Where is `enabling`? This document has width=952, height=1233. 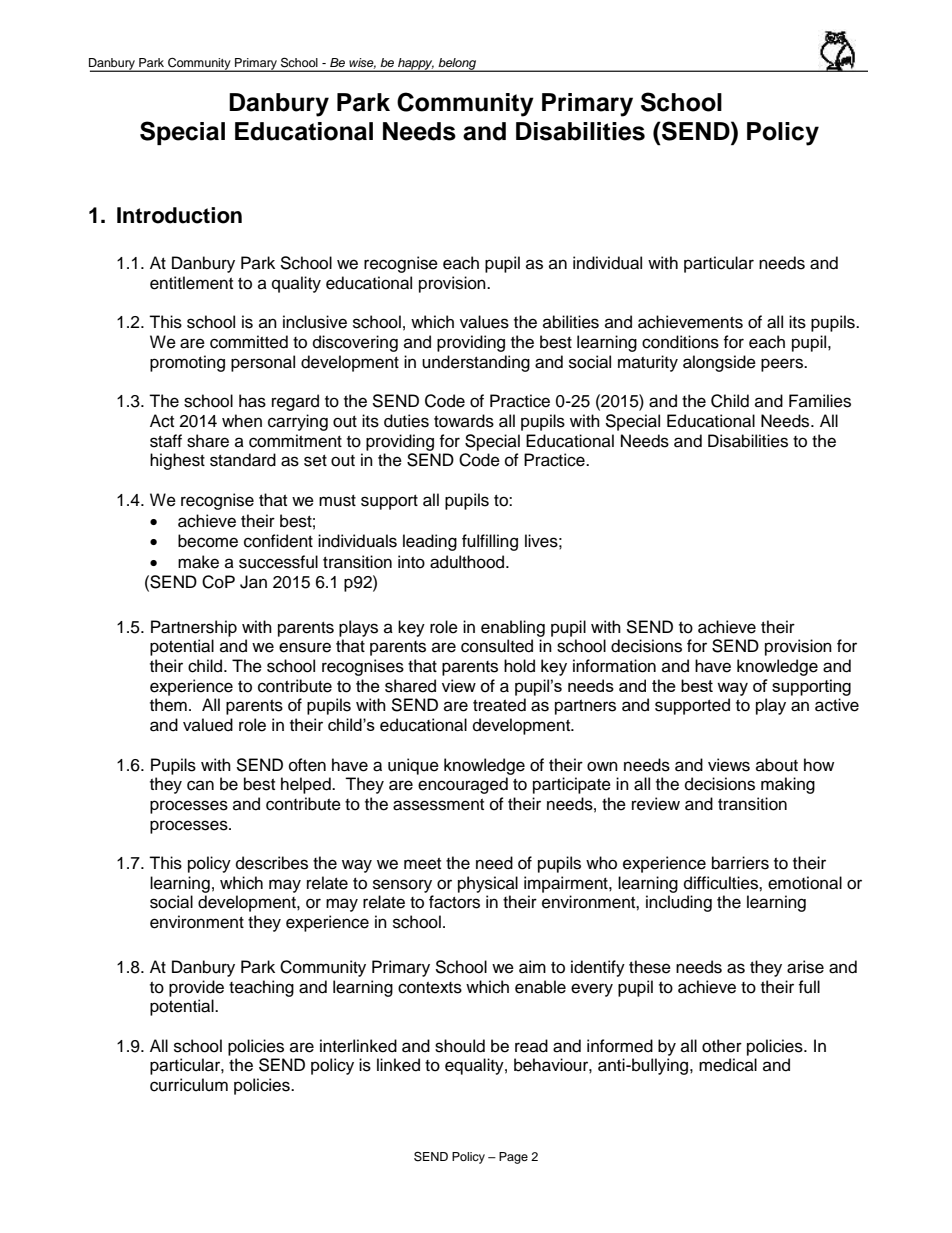 enabling is located at coordinates (513, 628).
